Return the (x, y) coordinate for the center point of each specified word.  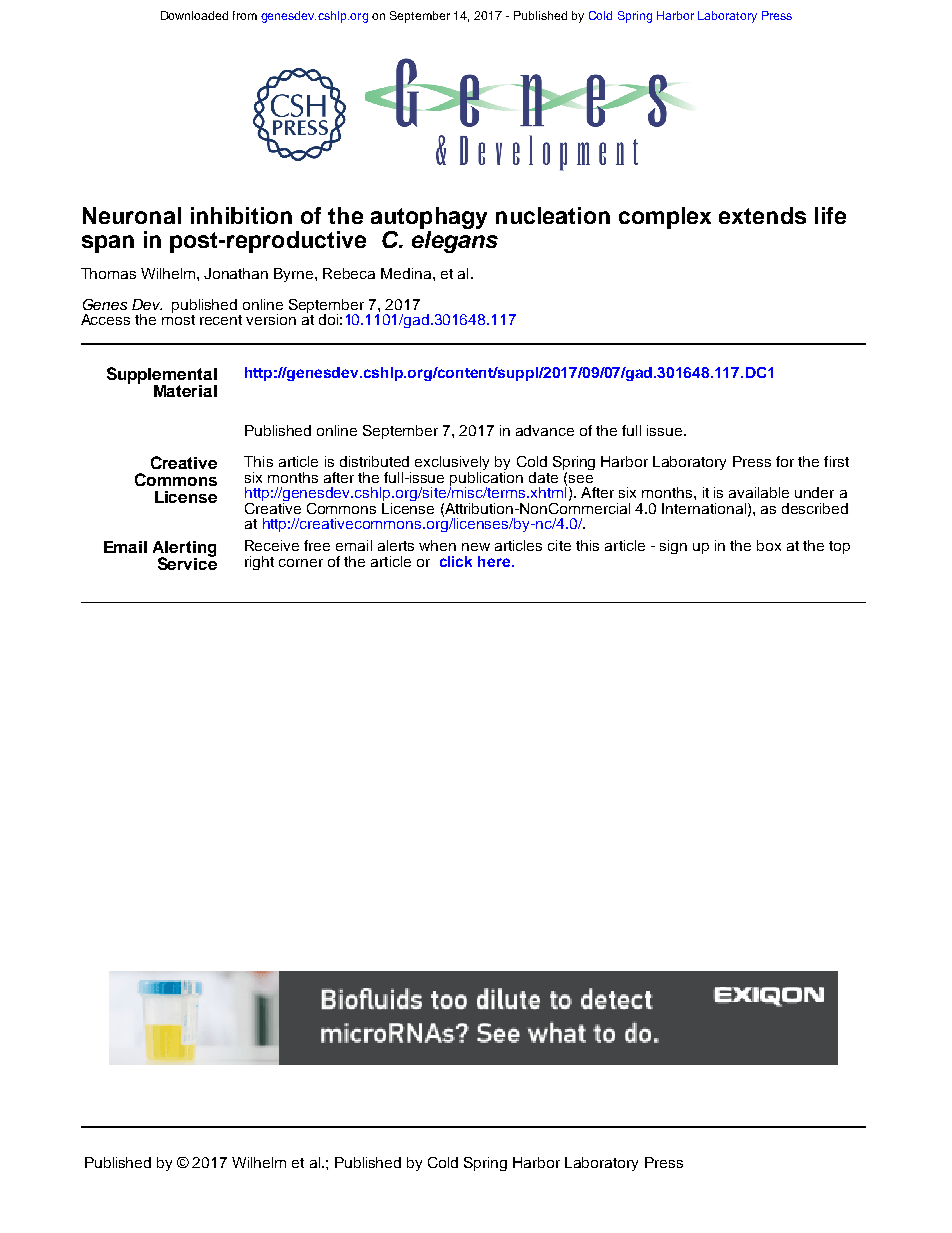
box (769, 545)
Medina (407, 273)
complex (665, 218)
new (476, 547)
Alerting (184, 550)
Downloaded (194, 15)
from (245, 15)
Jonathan (236, 273)
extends (762, 215)
